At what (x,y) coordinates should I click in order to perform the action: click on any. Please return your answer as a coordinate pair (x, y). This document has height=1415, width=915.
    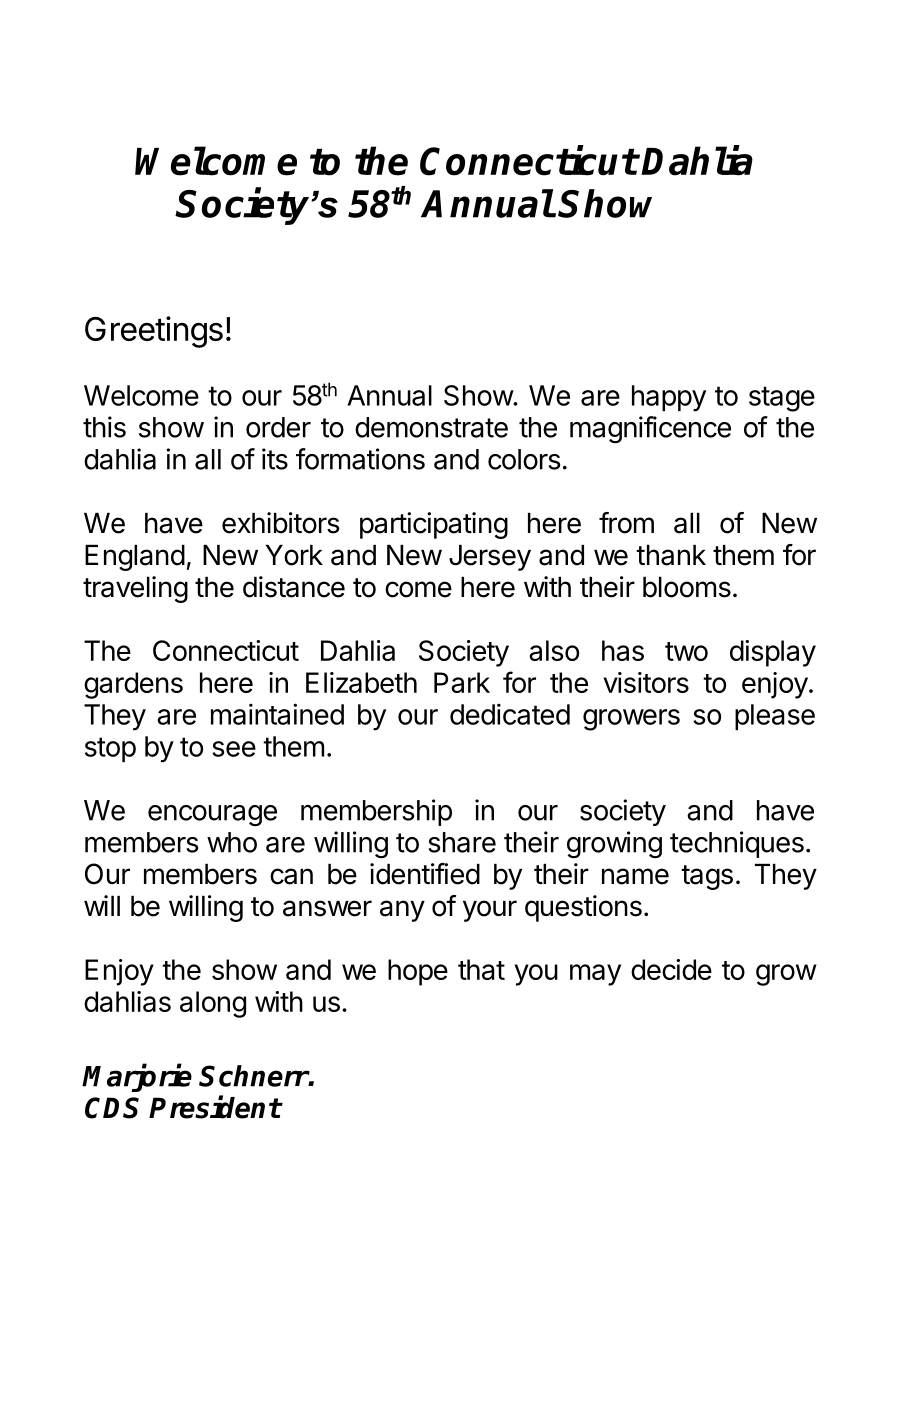
    Looking at the image, I should click on (402, 911).
